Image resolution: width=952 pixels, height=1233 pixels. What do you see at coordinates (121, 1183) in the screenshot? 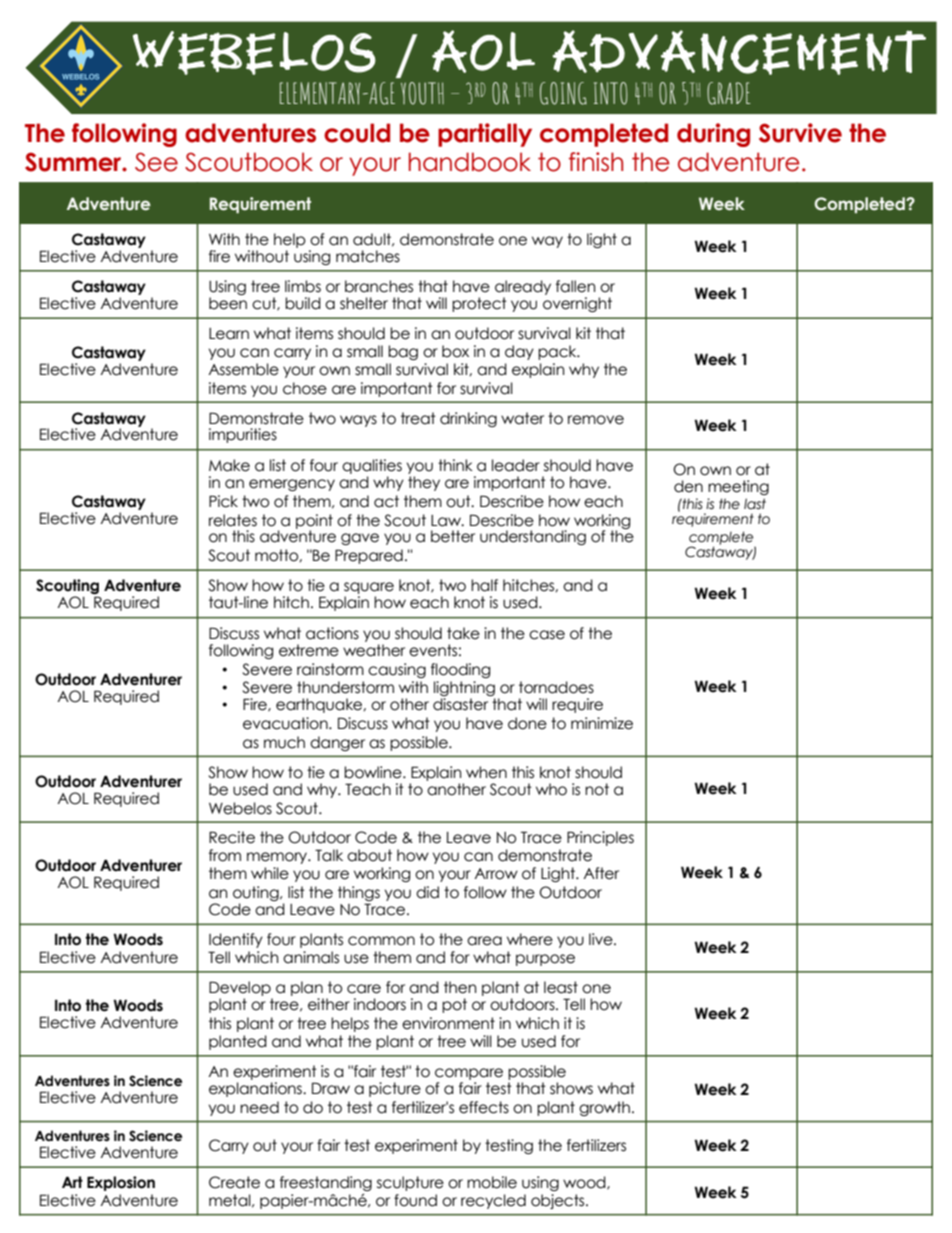
I see `Explosion` at bounding box center [121, 1183].
